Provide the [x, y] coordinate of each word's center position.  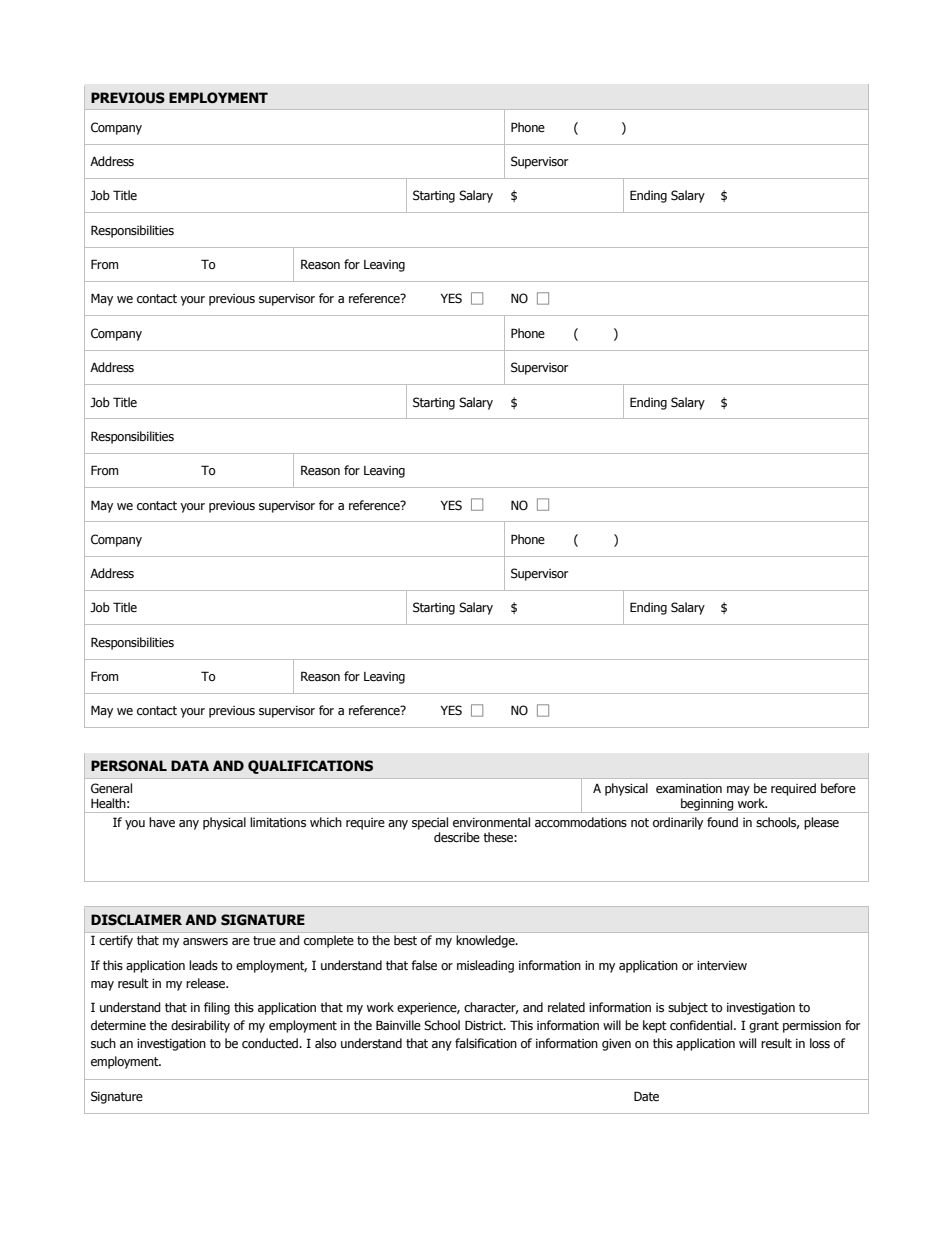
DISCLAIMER [136, 920]
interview [722, 966]
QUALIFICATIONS [310, 767]
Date [646, 1096]
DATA [190, 765]
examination [689, 789]
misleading [485, 966]
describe [457, 837]
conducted [271, 1043]
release [207, 983]
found [722, 822]
